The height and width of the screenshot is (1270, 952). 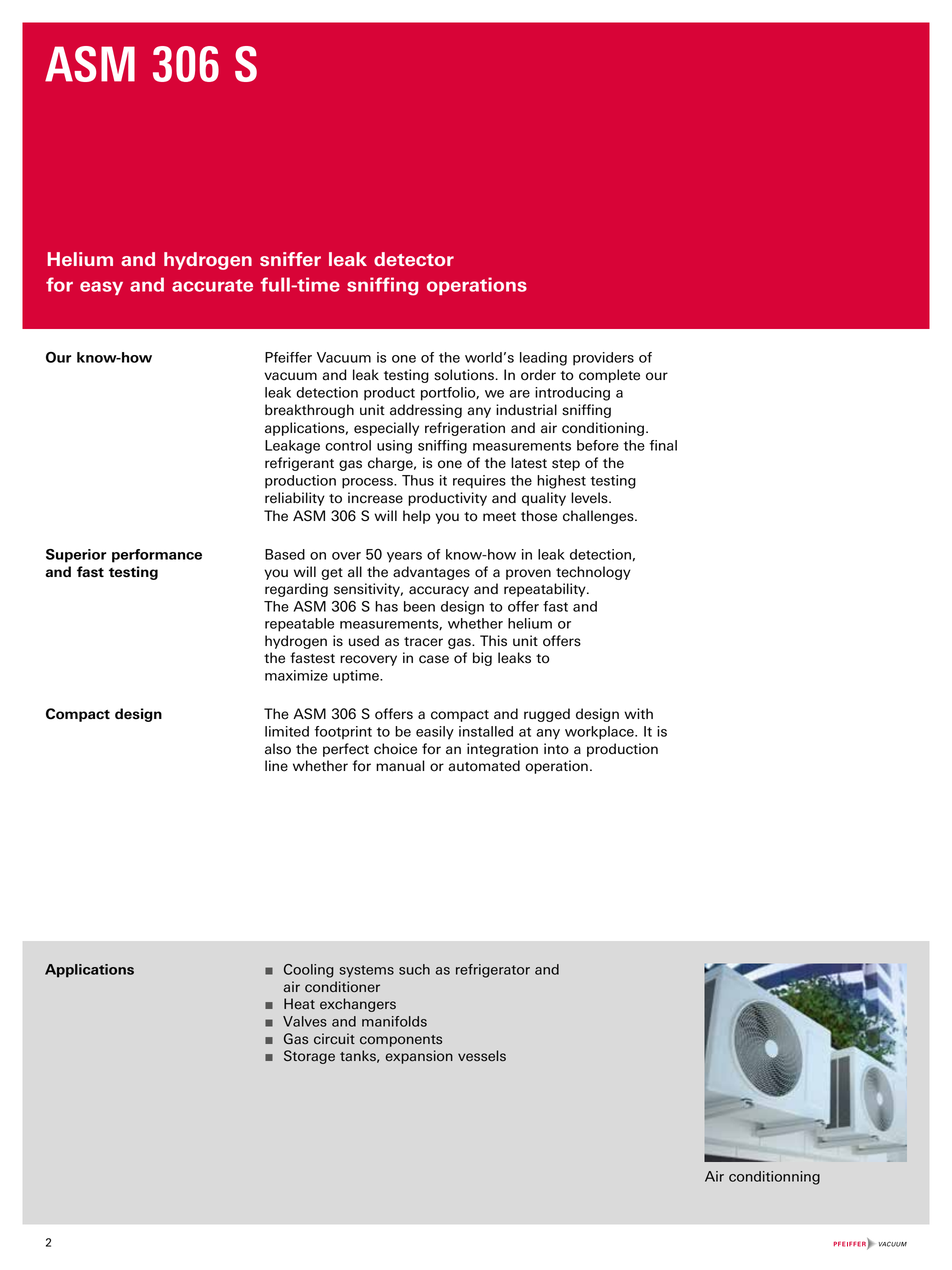 I want to click on manifolds, so click(x=394, y=1021).
